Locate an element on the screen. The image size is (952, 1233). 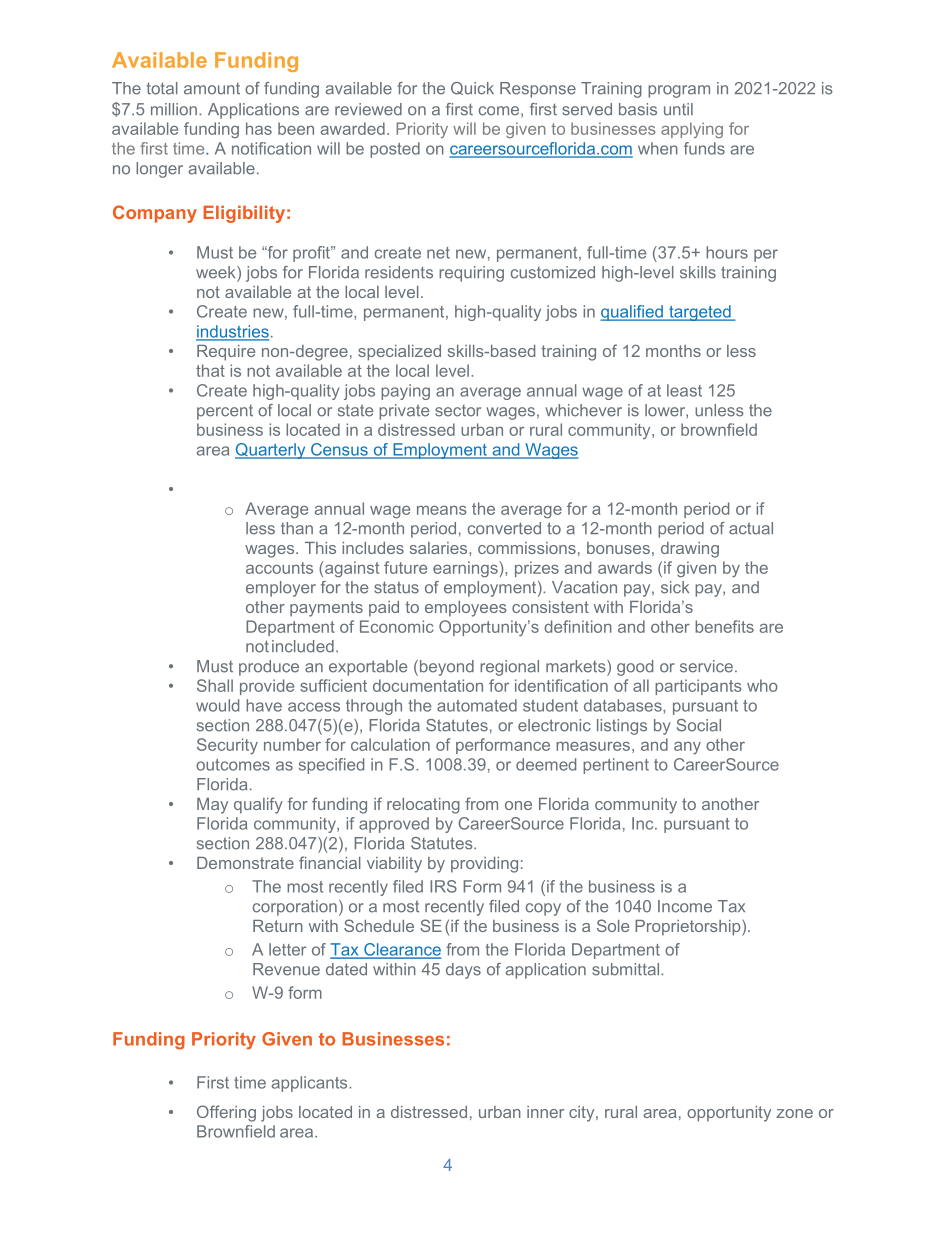
inner is located at coordinates (545, 1112).
